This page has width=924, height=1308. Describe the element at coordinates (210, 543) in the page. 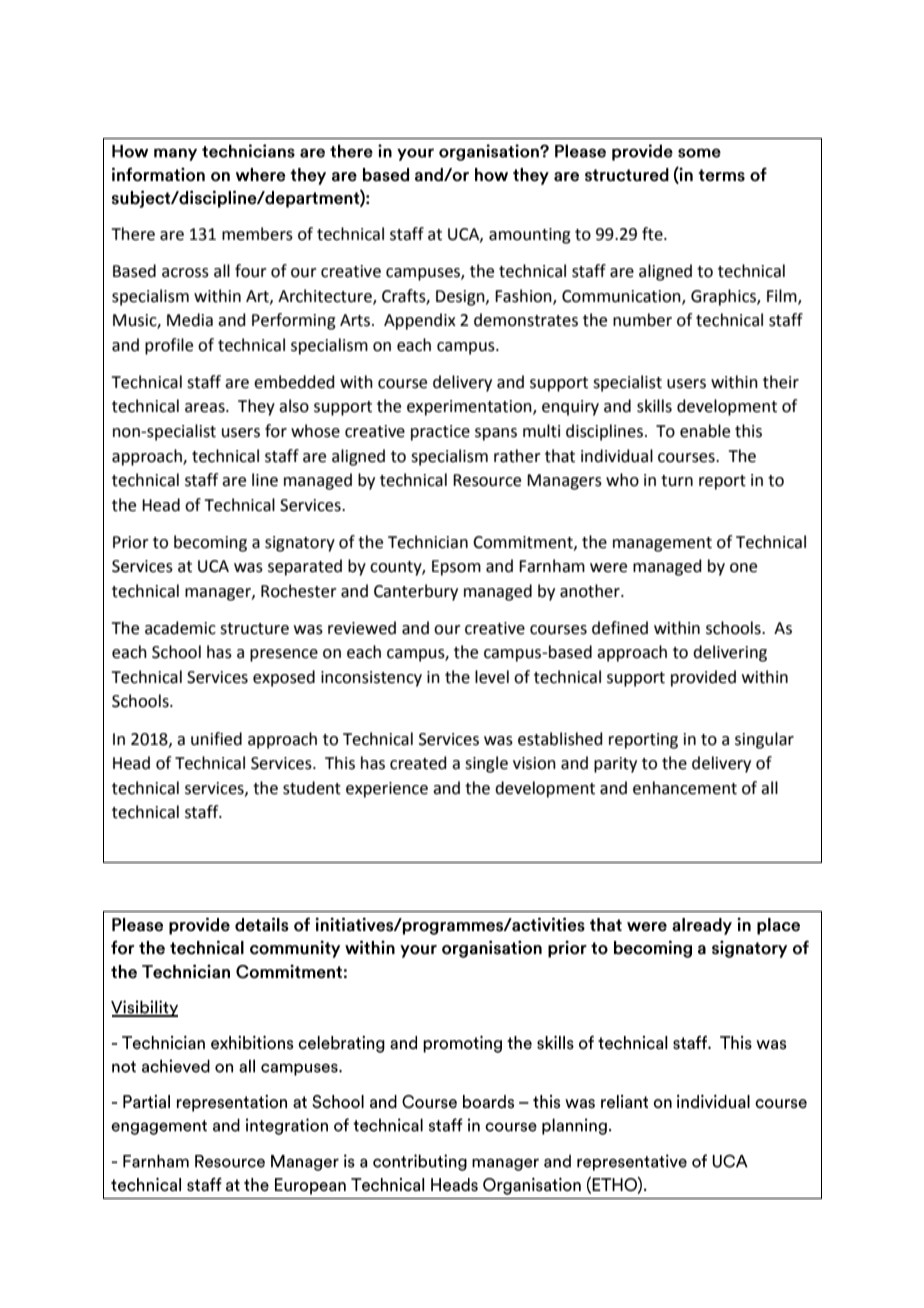

I see `becoming` at that location.
